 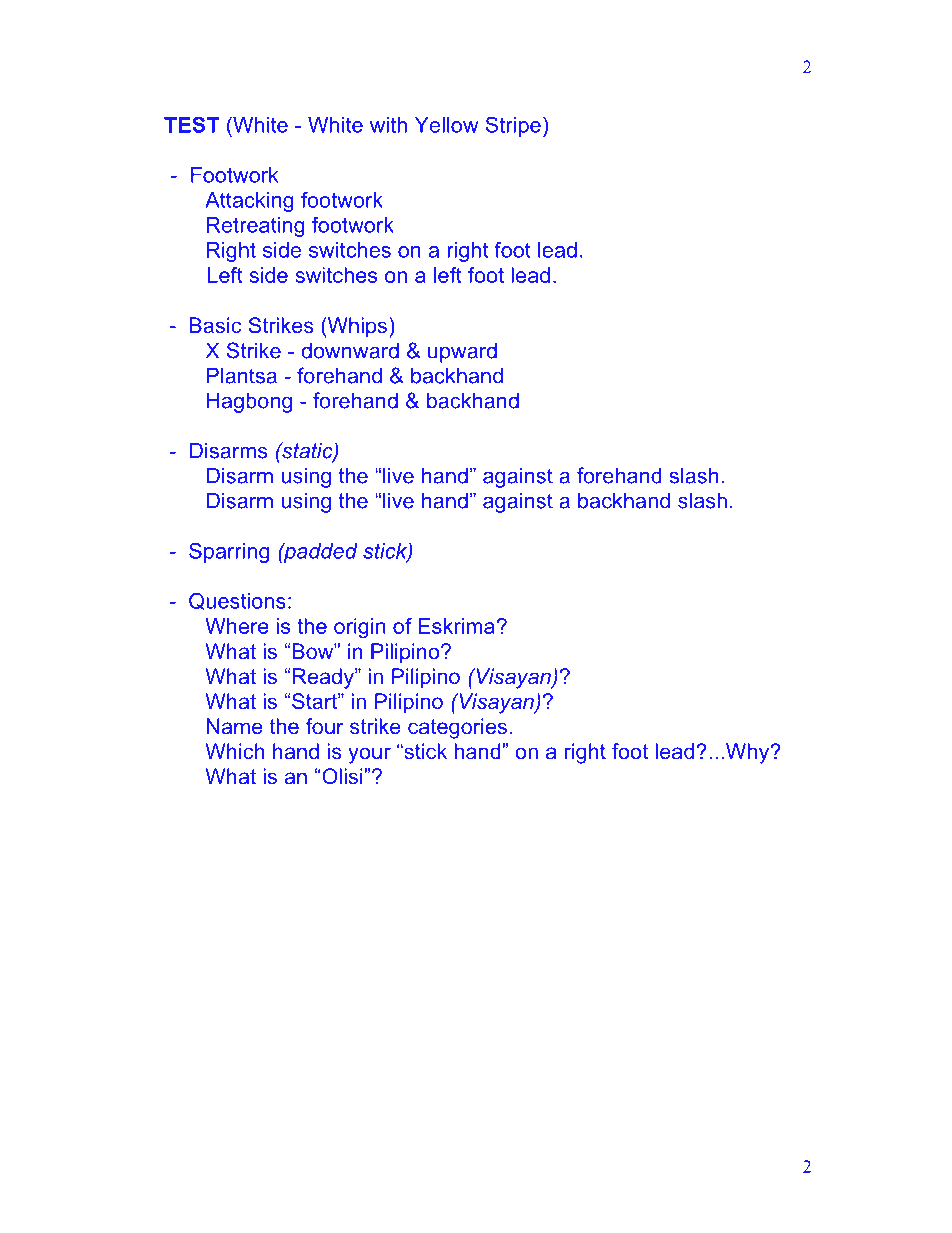 I want to click on Name, so click(x=235, y=726).
